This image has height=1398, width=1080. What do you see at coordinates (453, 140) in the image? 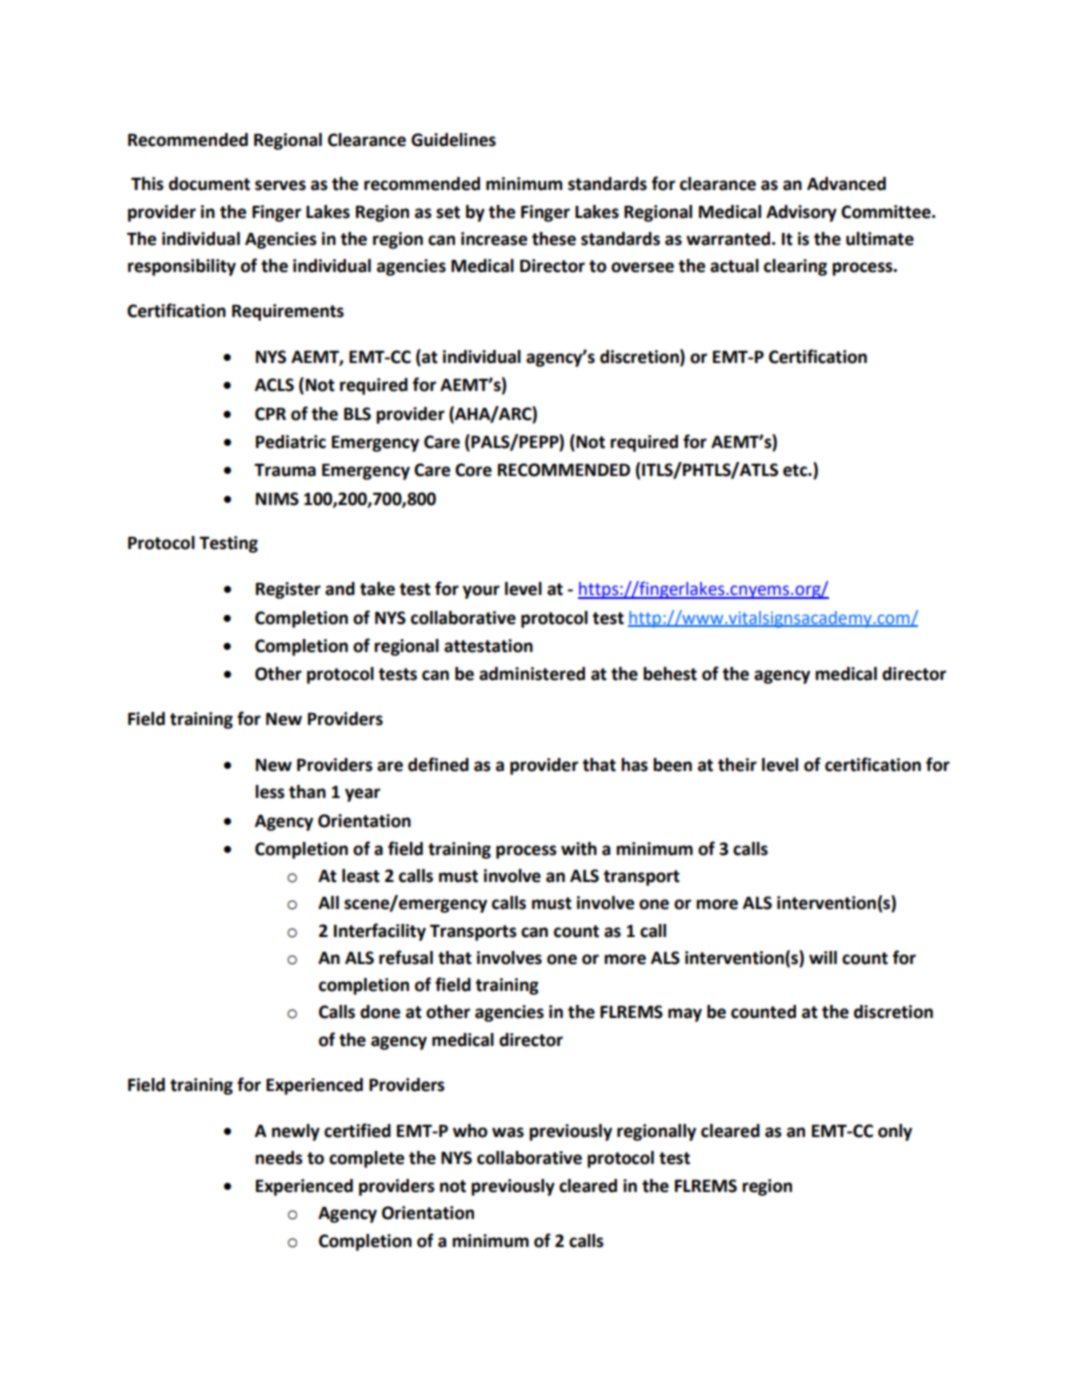
I see `Guidelines` at bounding box center [453, 140].
